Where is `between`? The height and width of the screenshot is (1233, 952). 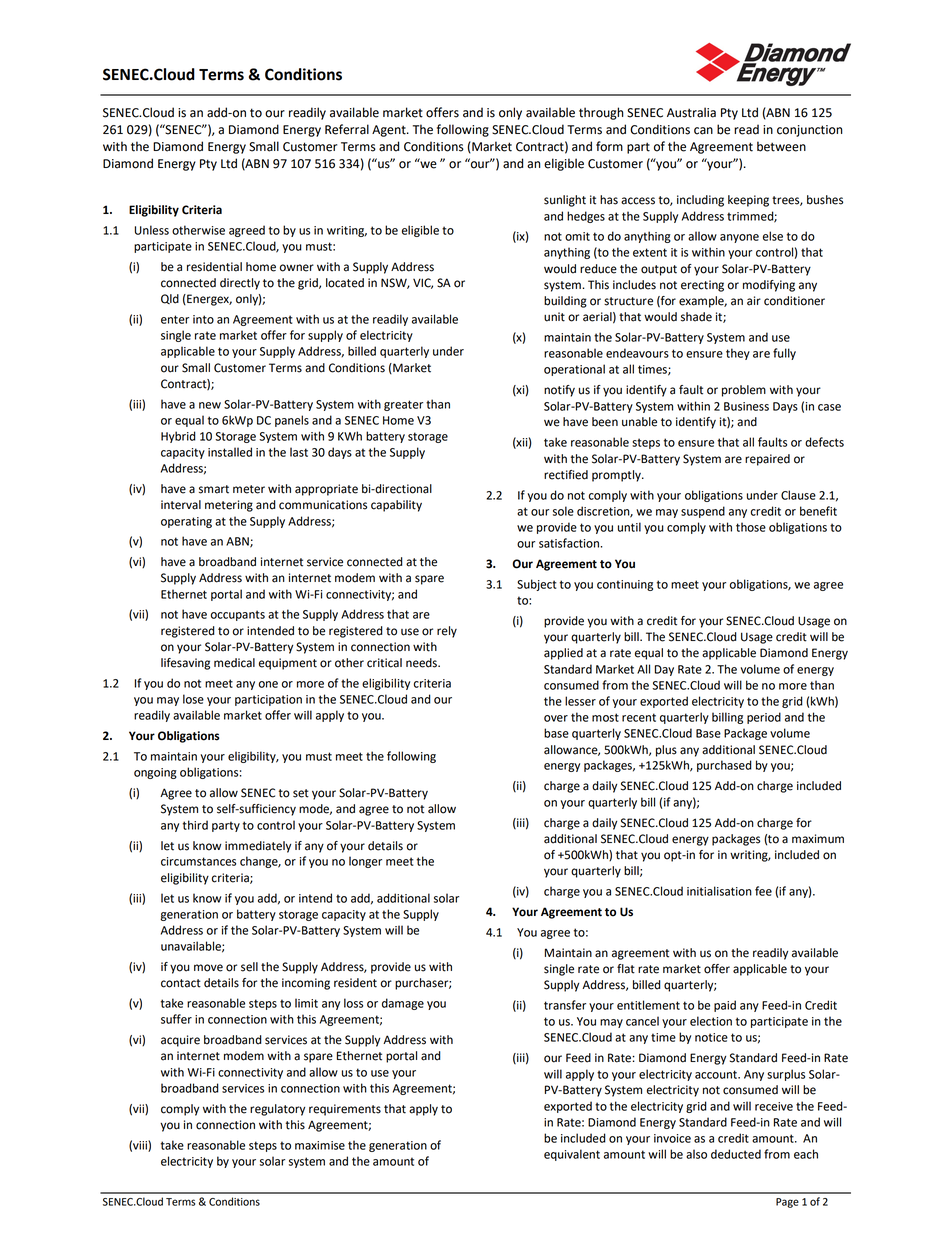
between is located at coordinates (781, 146).
